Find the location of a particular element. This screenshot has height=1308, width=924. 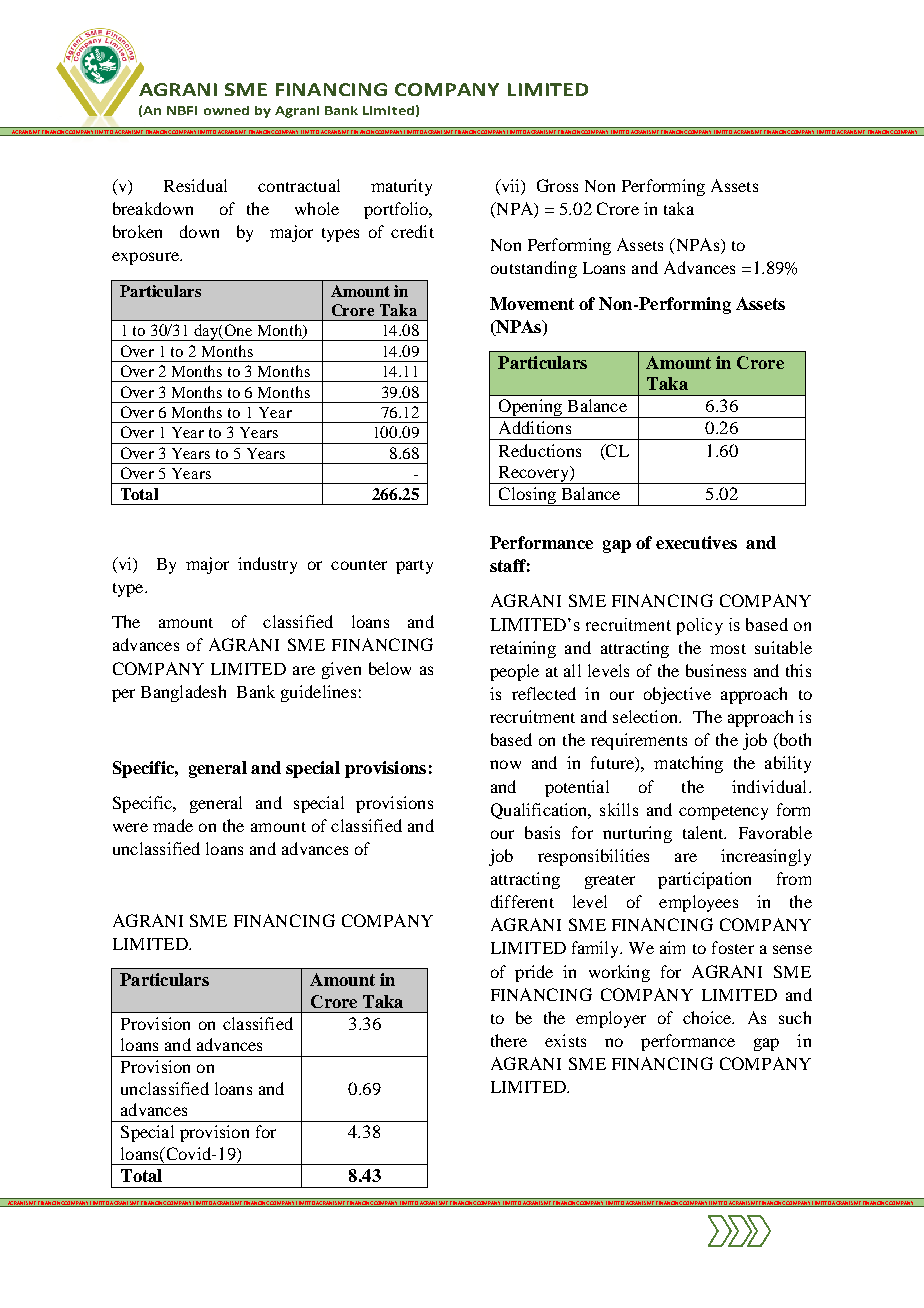

owned is located at coordinates (226, 110).
